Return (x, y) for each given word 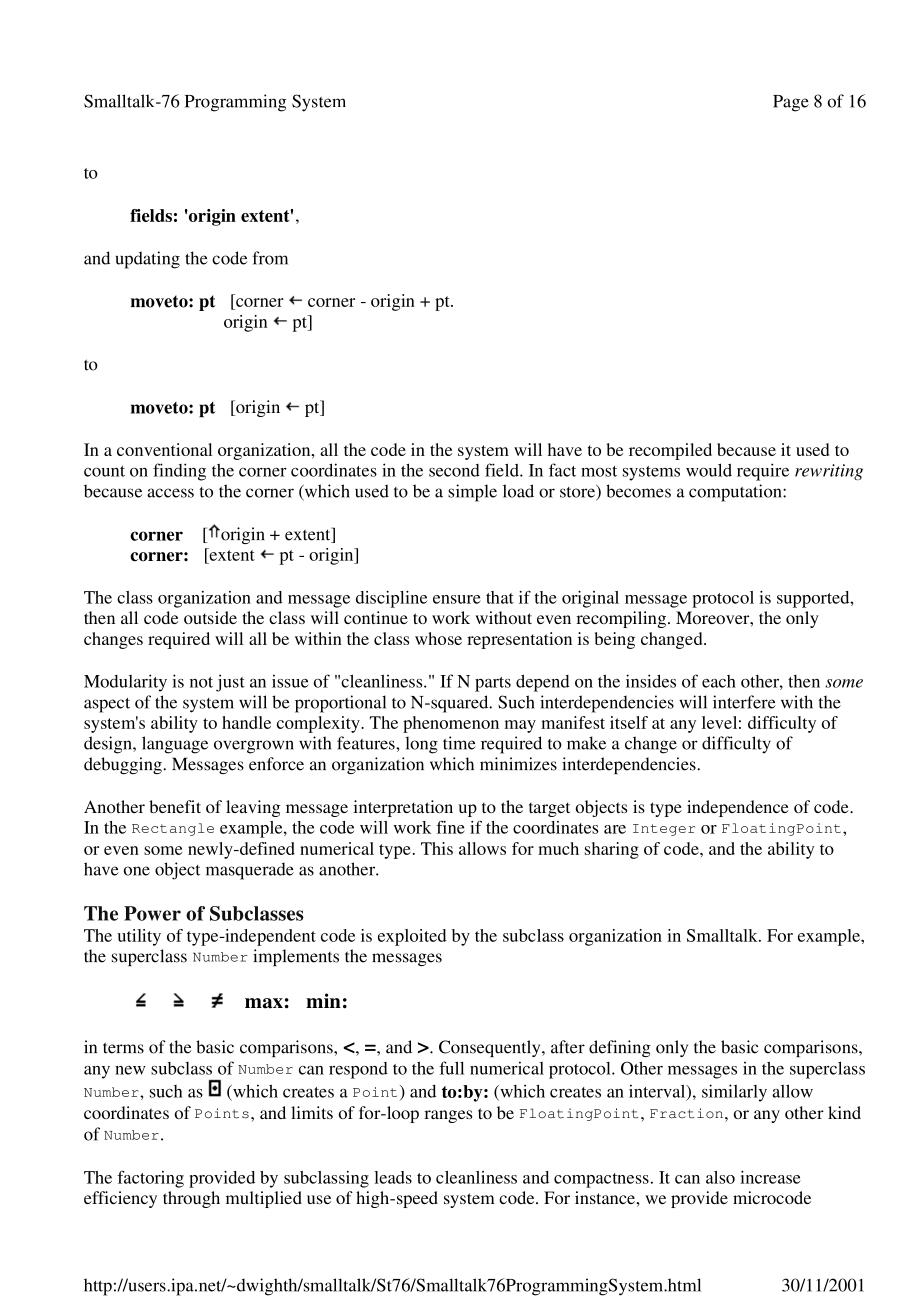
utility (139, 937)
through (191, 1199)
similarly (734, 1093)
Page (791, 103)
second (454, 470)
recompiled (670, 451)
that (500, 597)
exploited (412, 937)
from (270, 258)
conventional (164, 449)
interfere (744, 702)
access (170, 493)
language (175, 745)
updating (148, 260)
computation (736, 493)
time (459, 743)
